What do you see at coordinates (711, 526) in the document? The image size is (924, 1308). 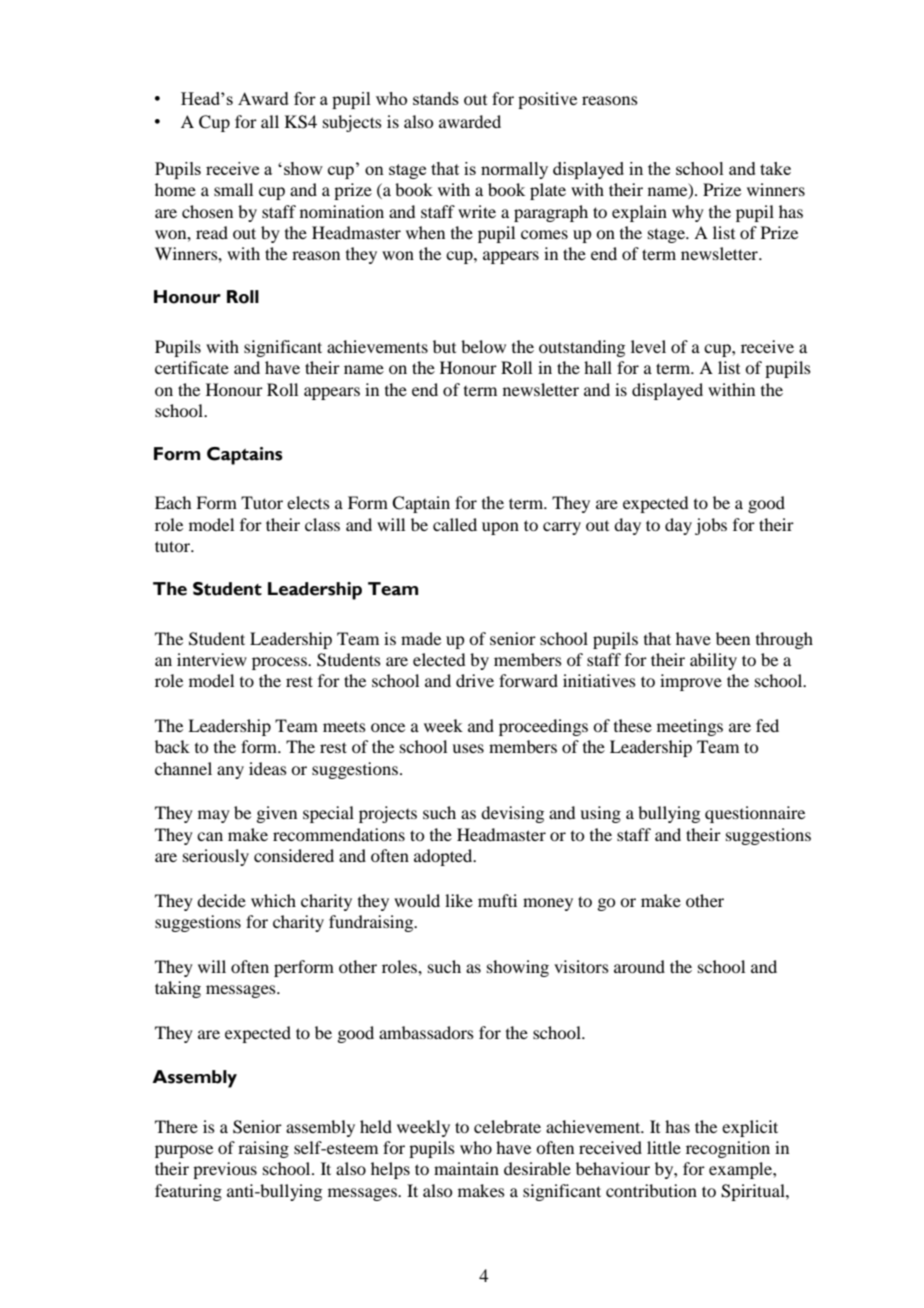 I see `jobs` at bounding box center [711, 526].
